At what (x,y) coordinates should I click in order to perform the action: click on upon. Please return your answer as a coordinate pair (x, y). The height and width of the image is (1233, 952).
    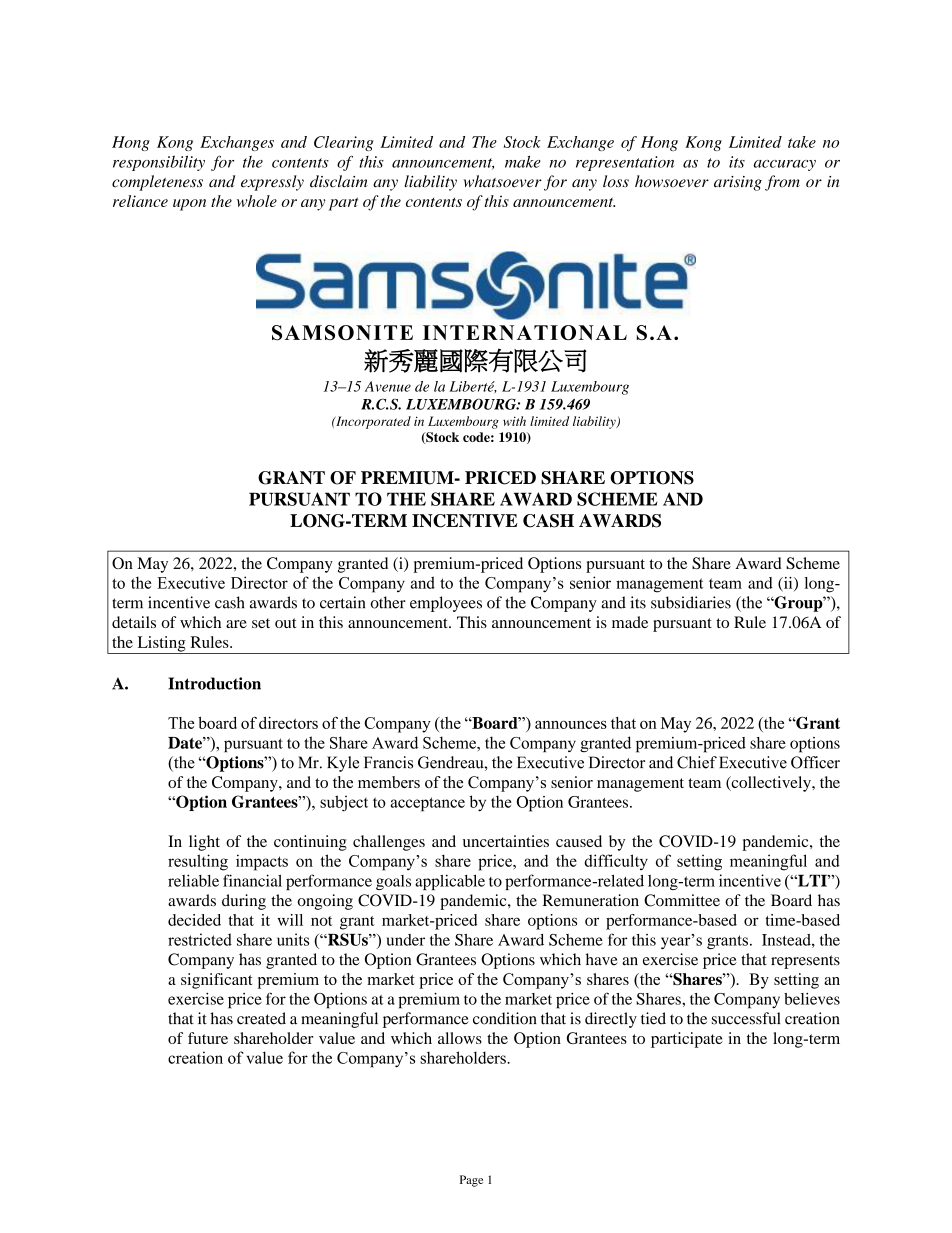
    Looking at the image, I should click on (189, 205).
